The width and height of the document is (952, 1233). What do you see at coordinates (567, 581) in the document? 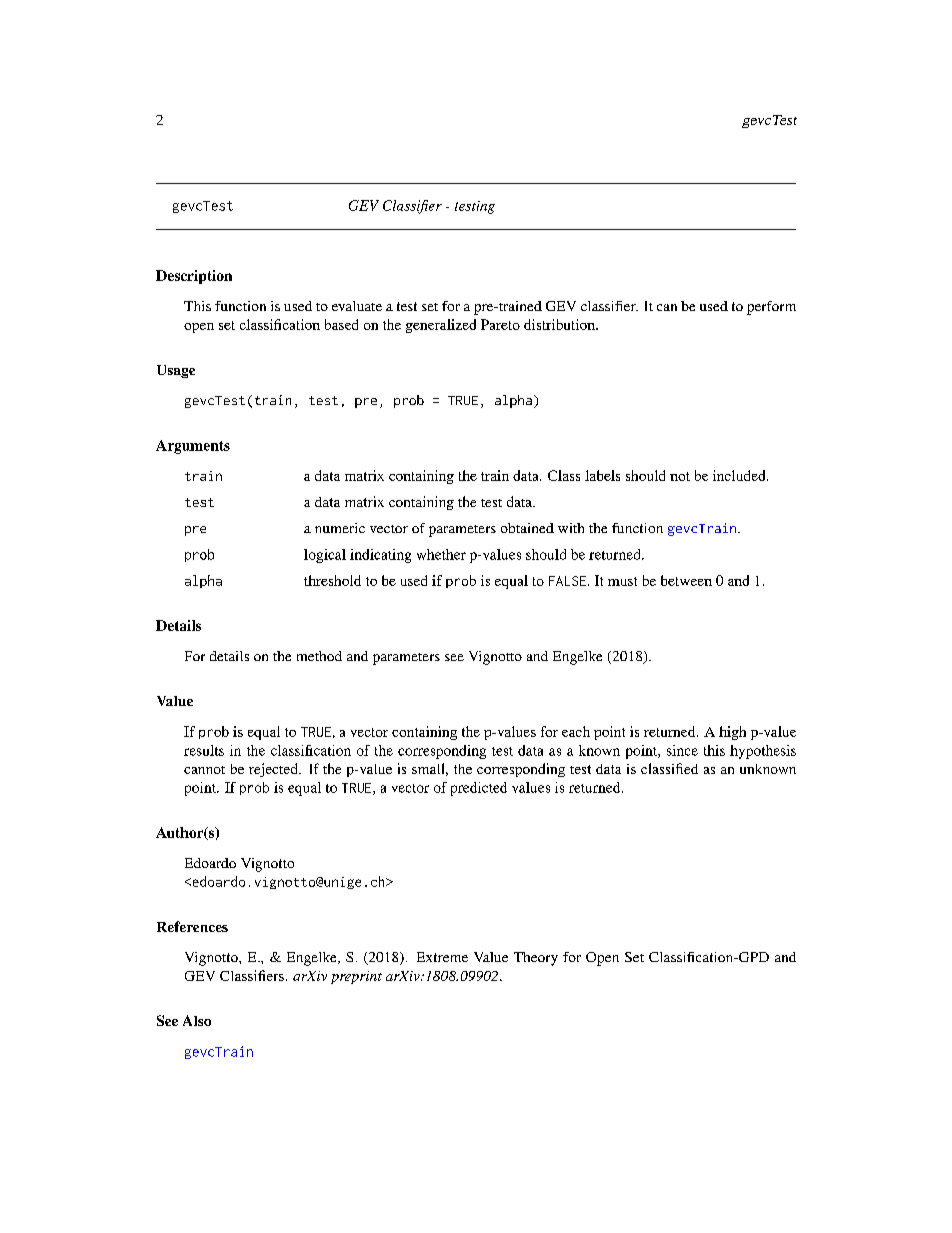
I see `FALSE` at bounding box center [567, 581].
